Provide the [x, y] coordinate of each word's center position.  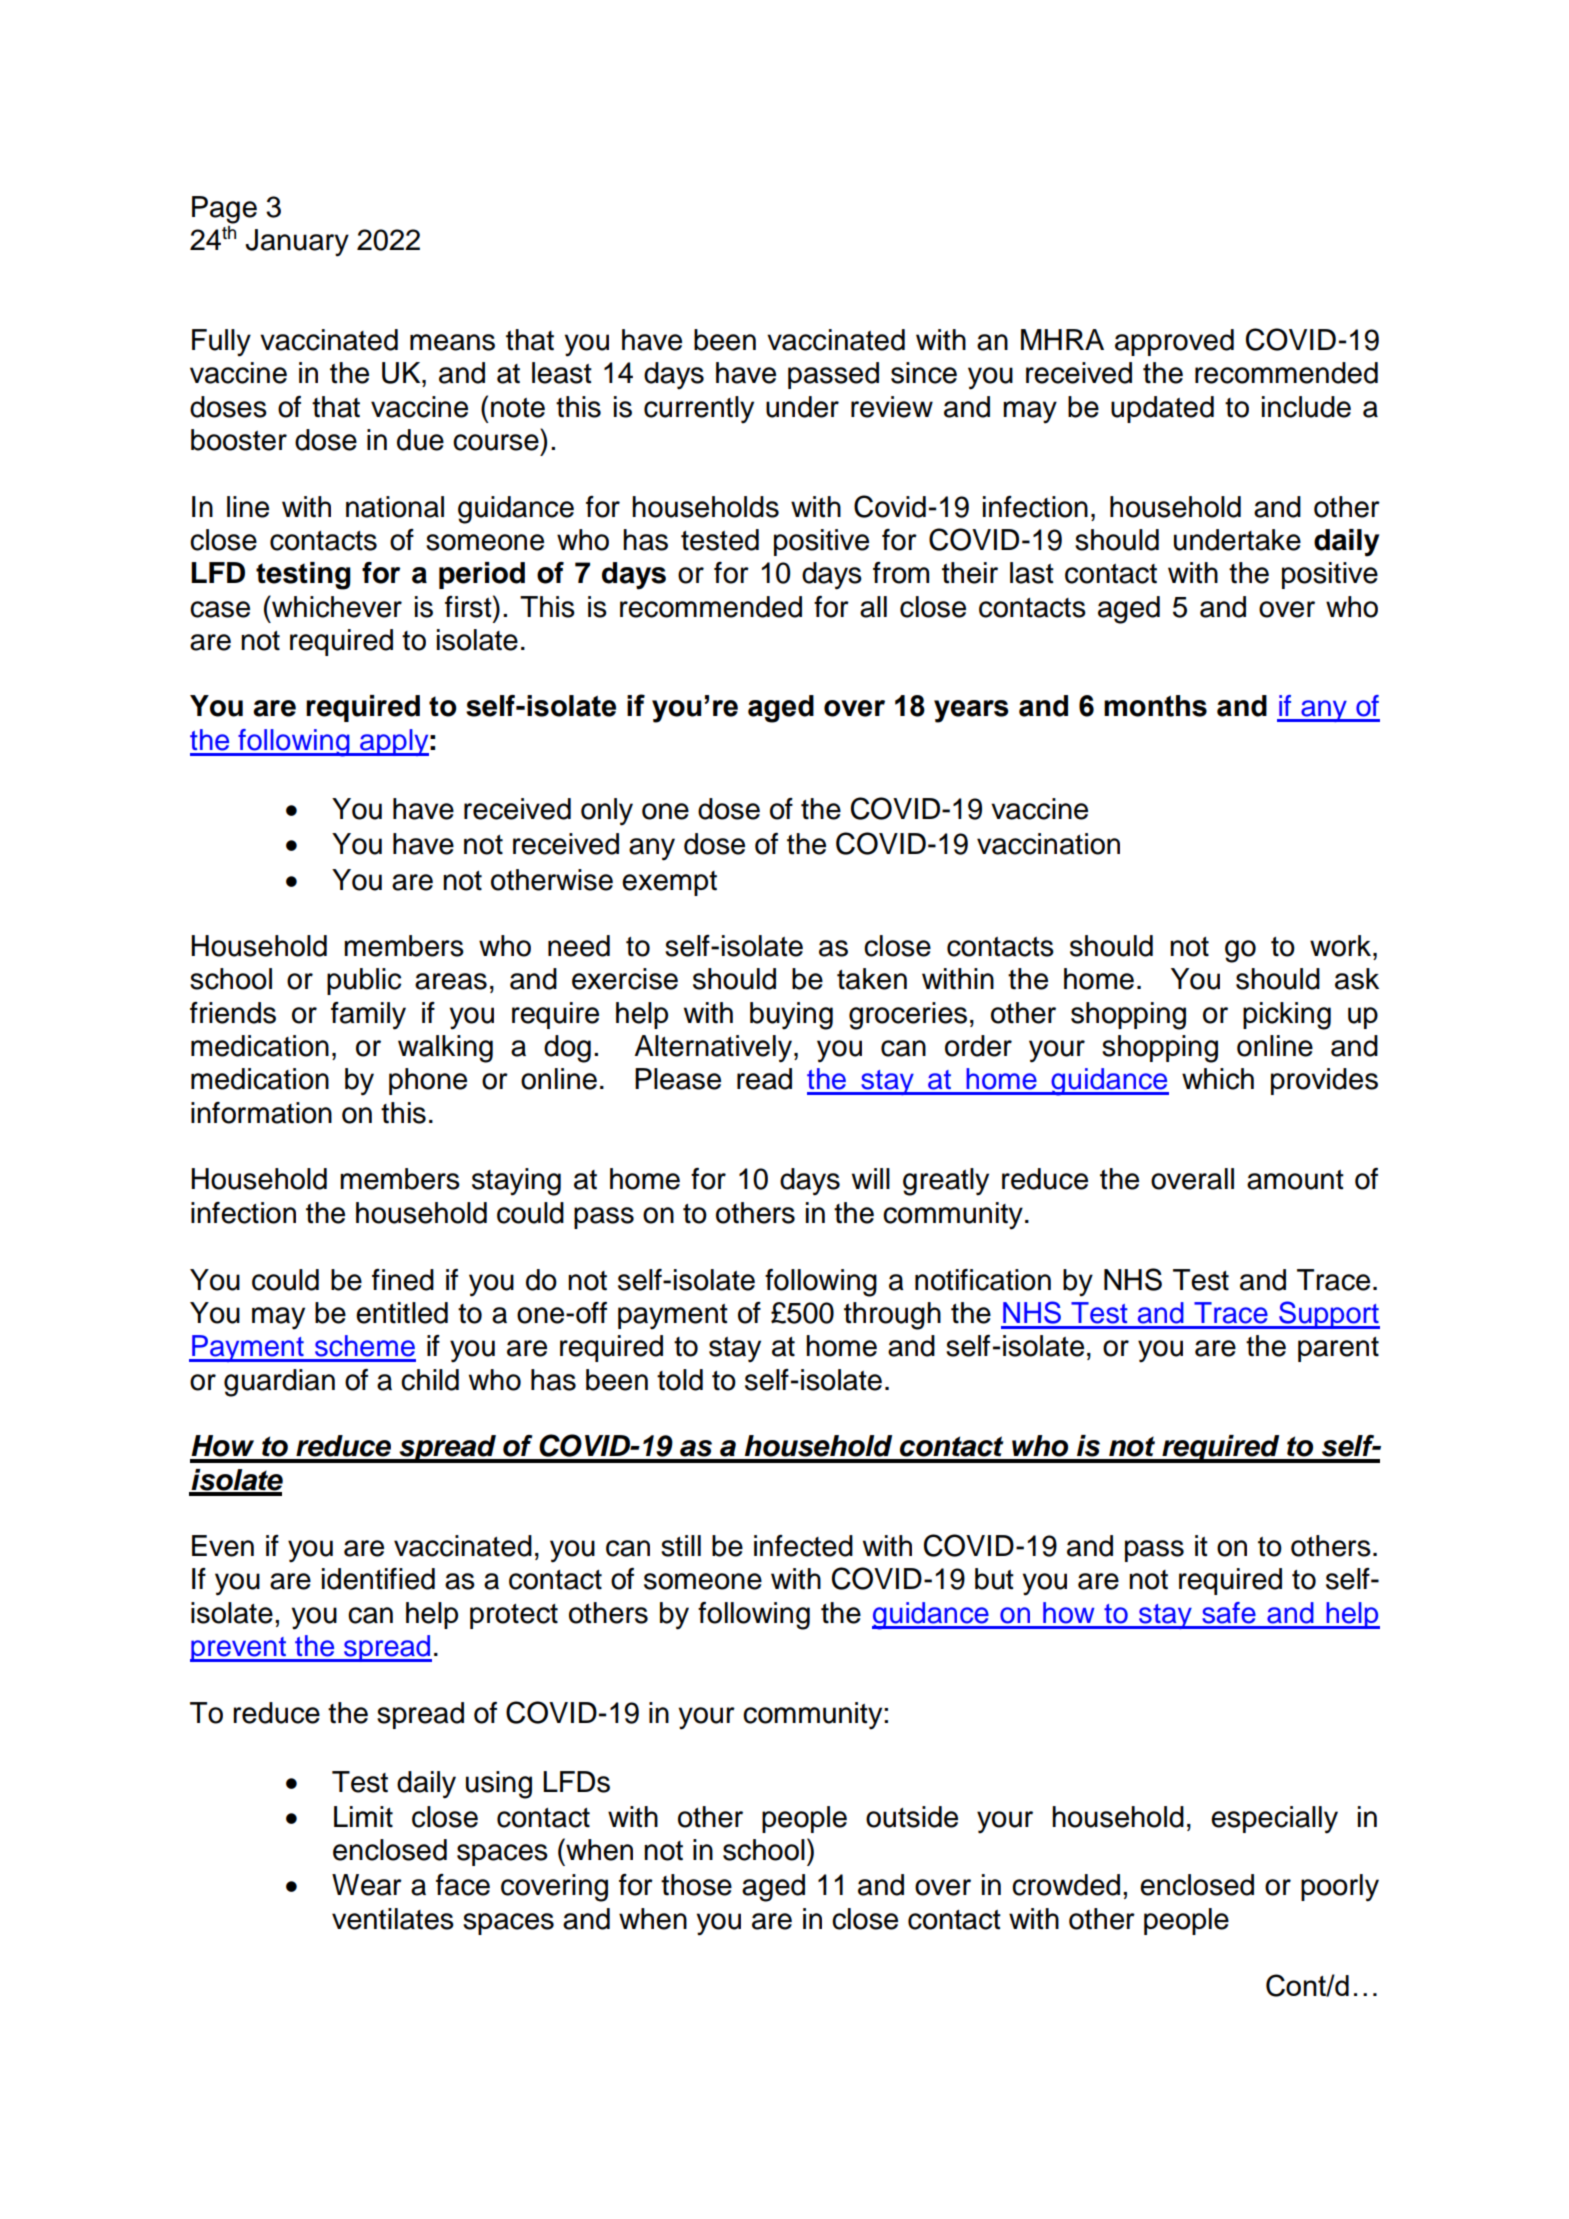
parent [1338, 1349]
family [368, 1016]
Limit [363, 1817]
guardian [279, 1383]
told [680, 1380]
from [901, 573]
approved [1174, 342]
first [469, 606]
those [696, 1885]
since [924, 373]
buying [791, 1016]
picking [1287, 1016]
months [1155, 706]
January [297, 243]
